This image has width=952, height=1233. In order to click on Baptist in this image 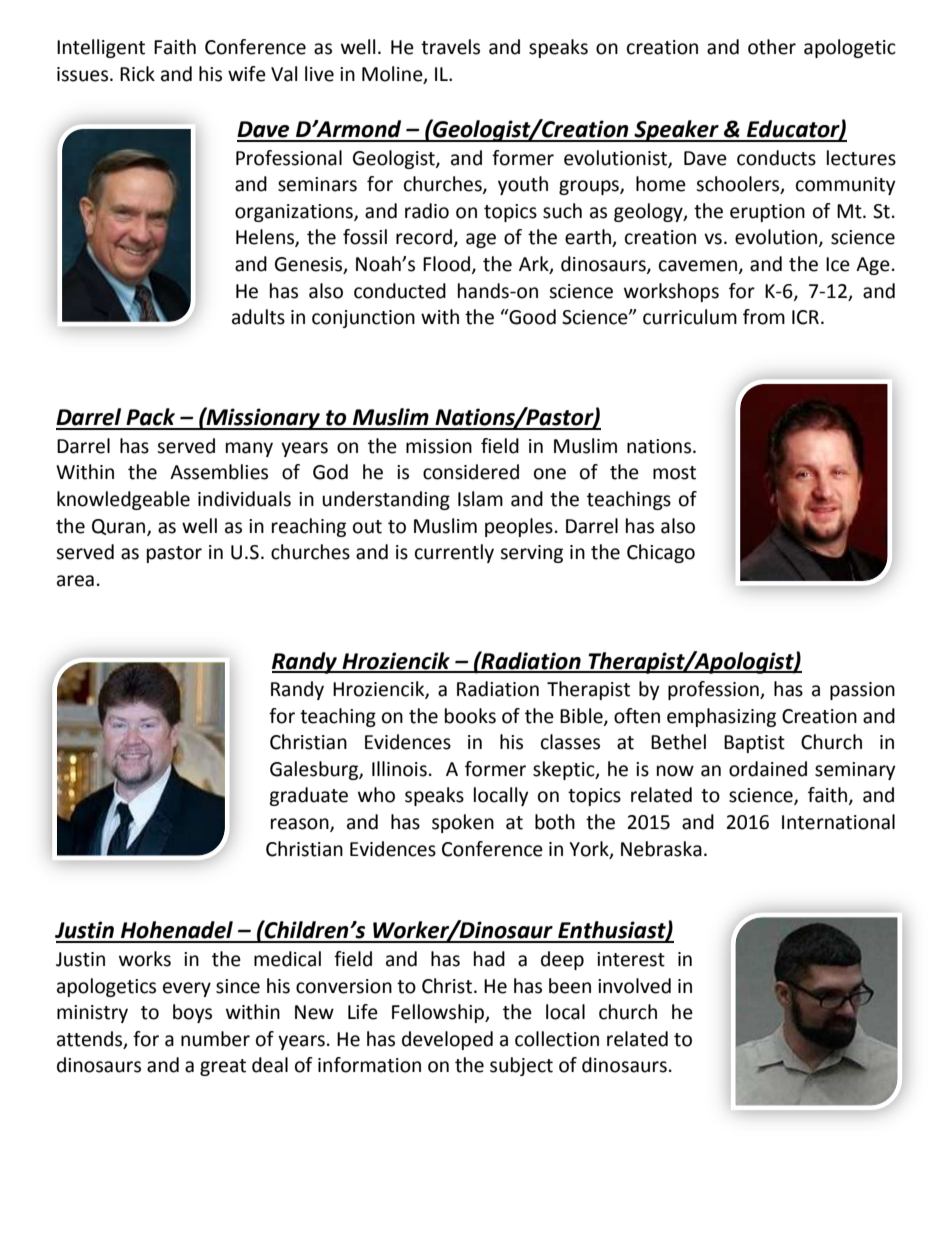, I will do `click(754, 744)`.
